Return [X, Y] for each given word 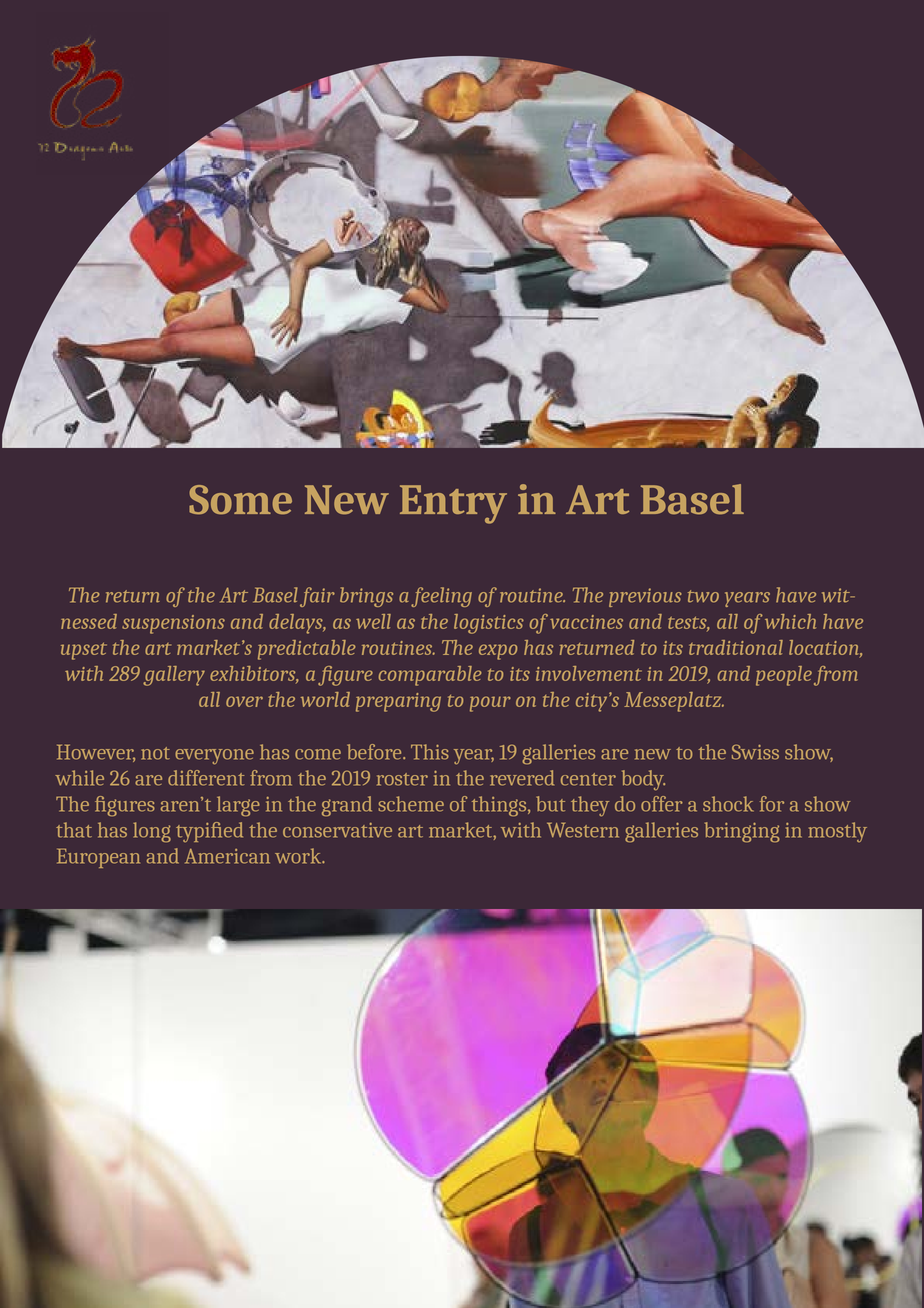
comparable [430, 676]
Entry [453, 504]
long [152, 832]
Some [240, 499]
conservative [337, 830]
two [703, 596]
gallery [174, 676]
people [784, 676]
